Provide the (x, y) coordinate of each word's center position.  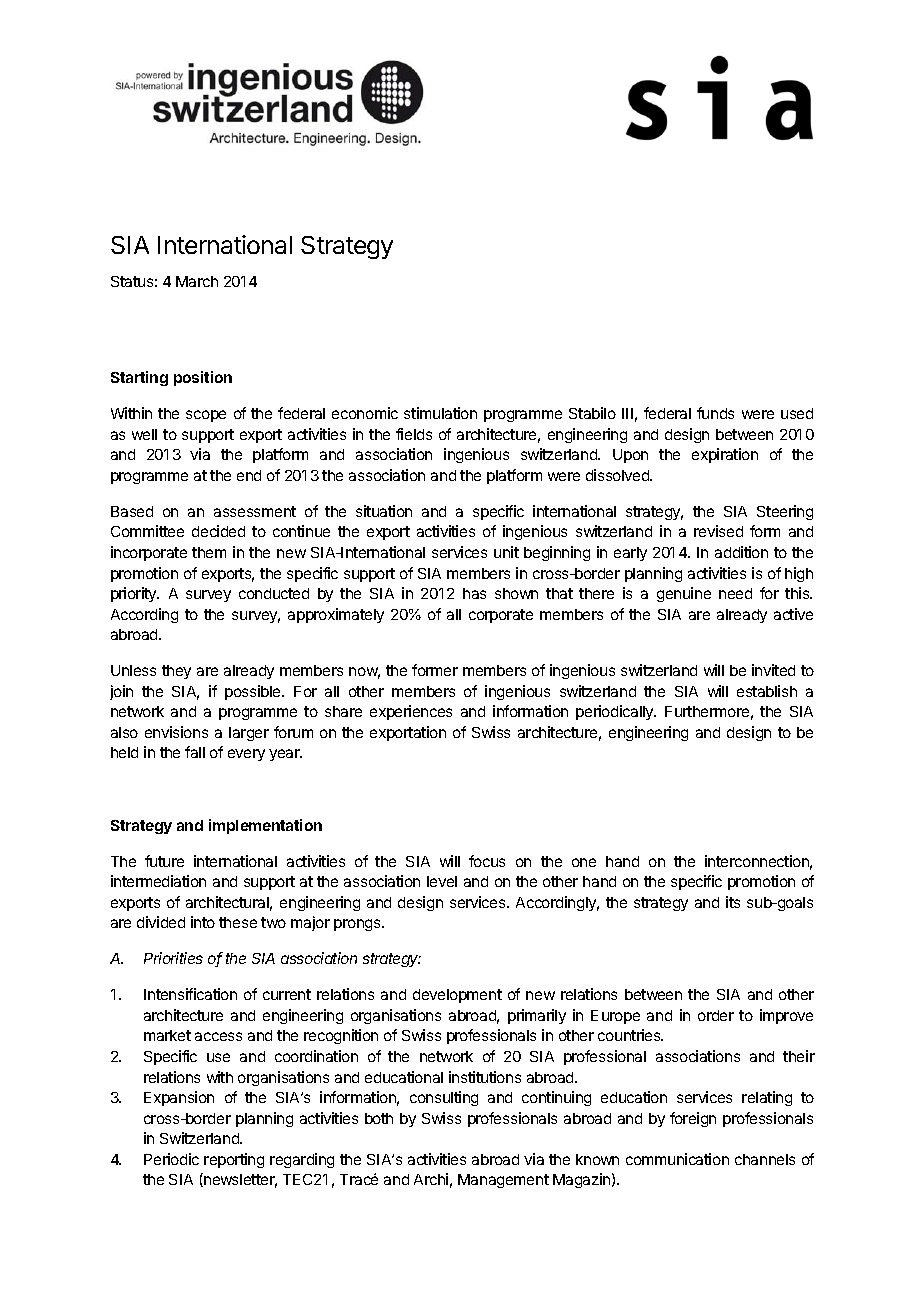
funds (715, 413)
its (733, 902)
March (197, 281)
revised (718, 531)
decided (218, 531)
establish (767, 691)
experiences (411, 712)
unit (506, 552)
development (457, 996)
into (203, 922)
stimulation (440, 413)
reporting (234, 1160)
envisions (176, 732)
